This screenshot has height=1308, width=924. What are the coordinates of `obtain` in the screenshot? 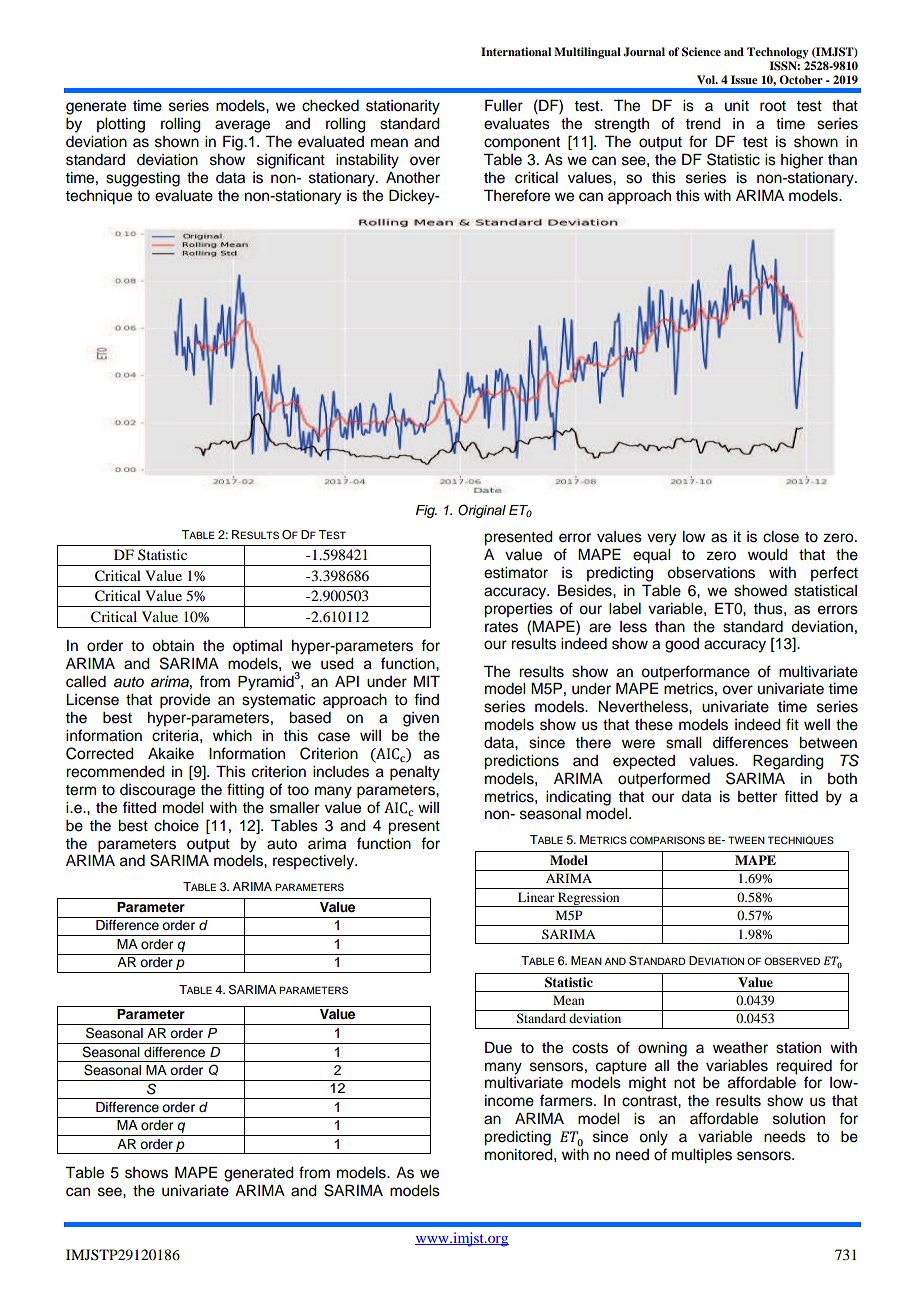 It's located at (173, 646).
